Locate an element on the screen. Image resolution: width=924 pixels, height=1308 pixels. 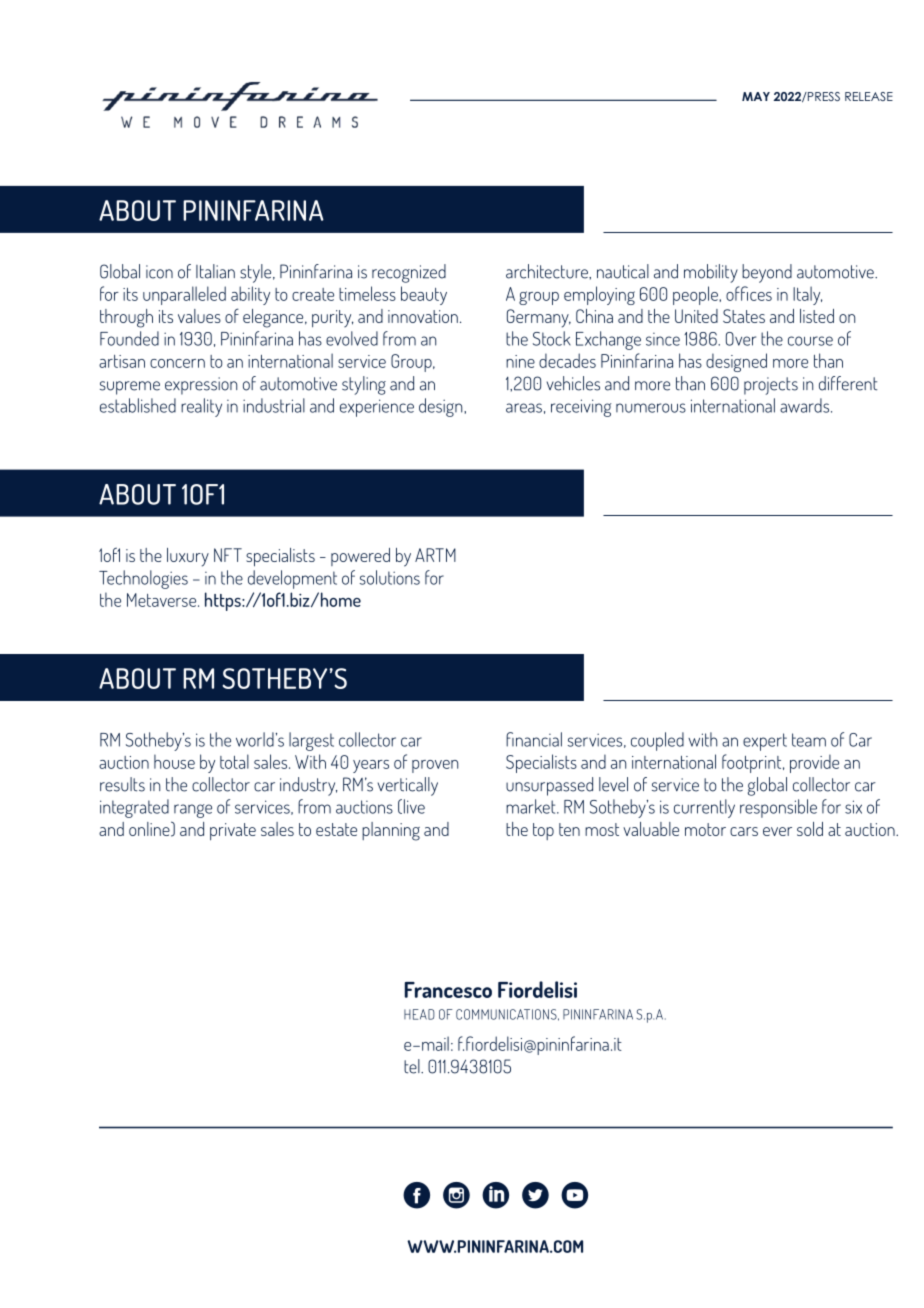
areas is located at coordinates (524, 408).
